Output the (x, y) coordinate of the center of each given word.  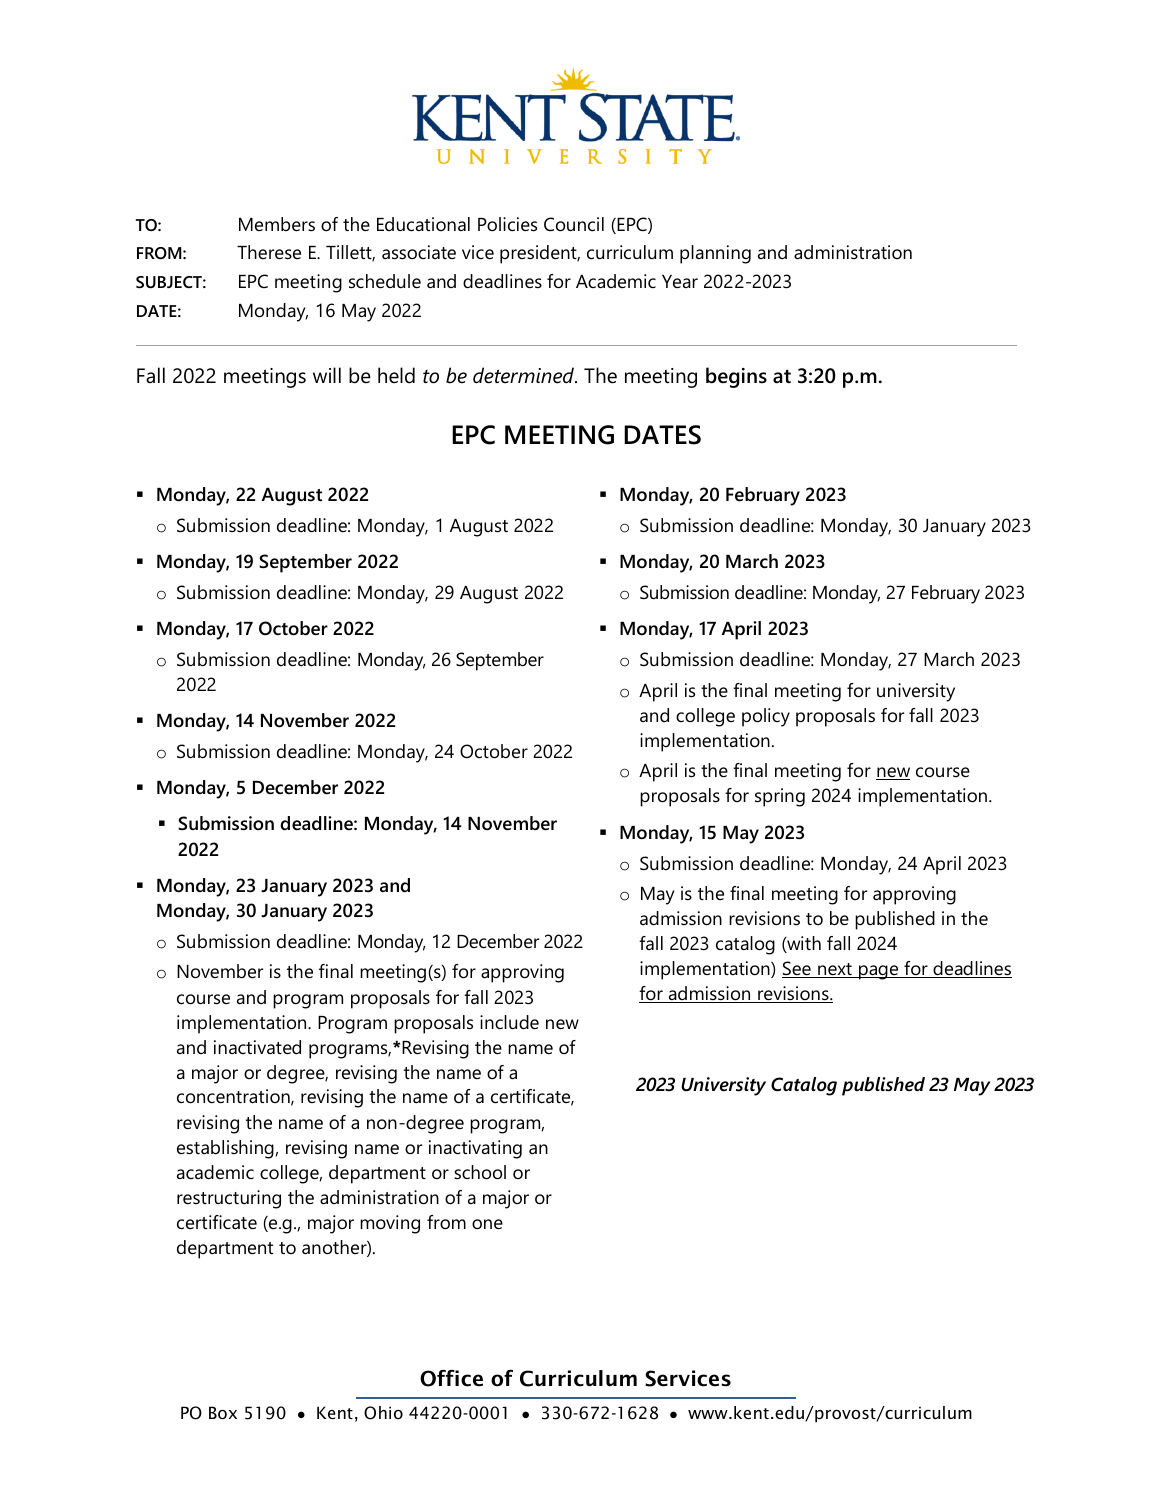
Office (451, 1378)
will (327, 375)
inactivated (257, 1047)
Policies (507, 224)
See (797, 969)
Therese (269, 252)
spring (780, 797)
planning (715, 254)
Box (223, 1412)
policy (766, 717)
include (509, 1022)
